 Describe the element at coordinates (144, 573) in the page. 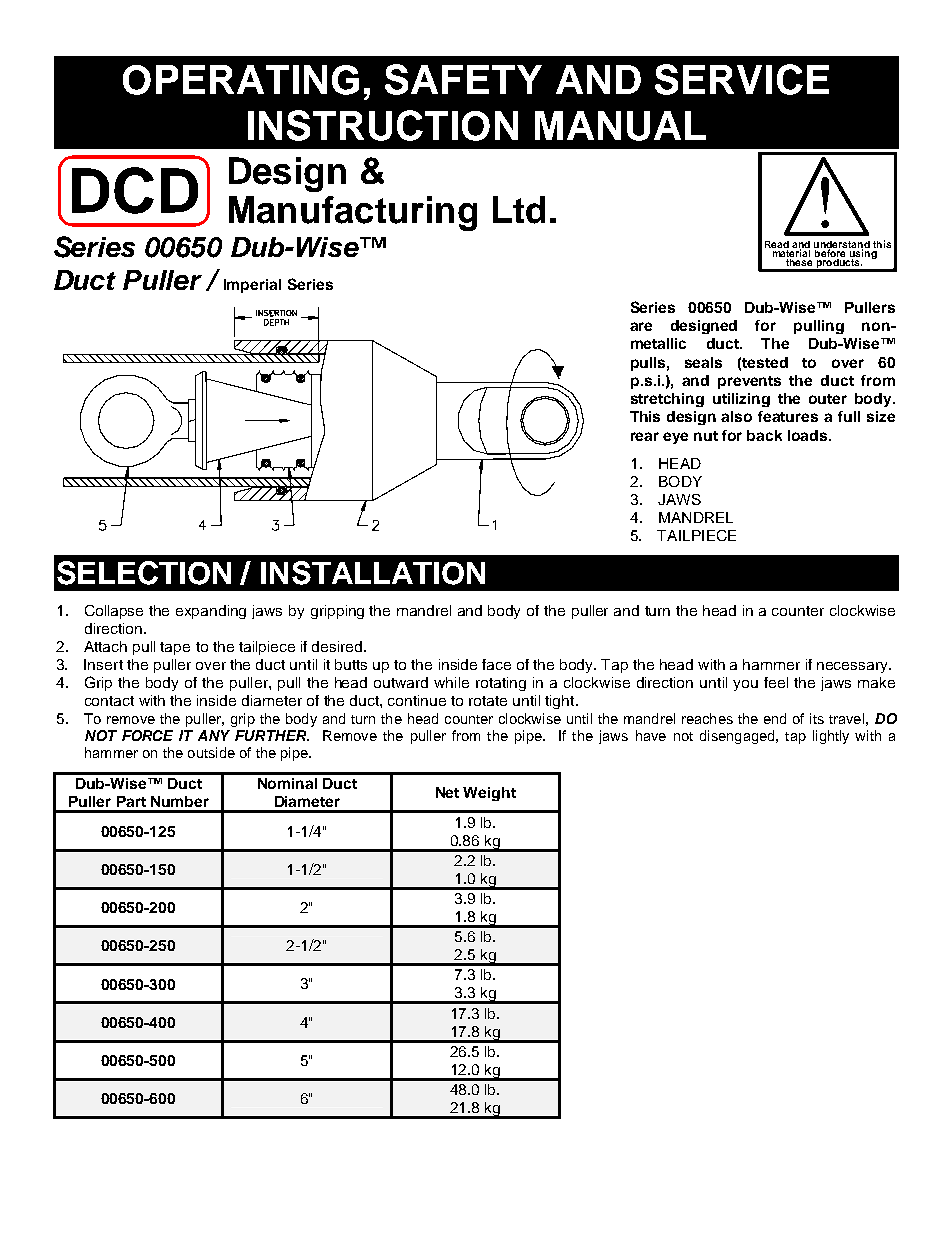

I see `SELECTION` at that location.
